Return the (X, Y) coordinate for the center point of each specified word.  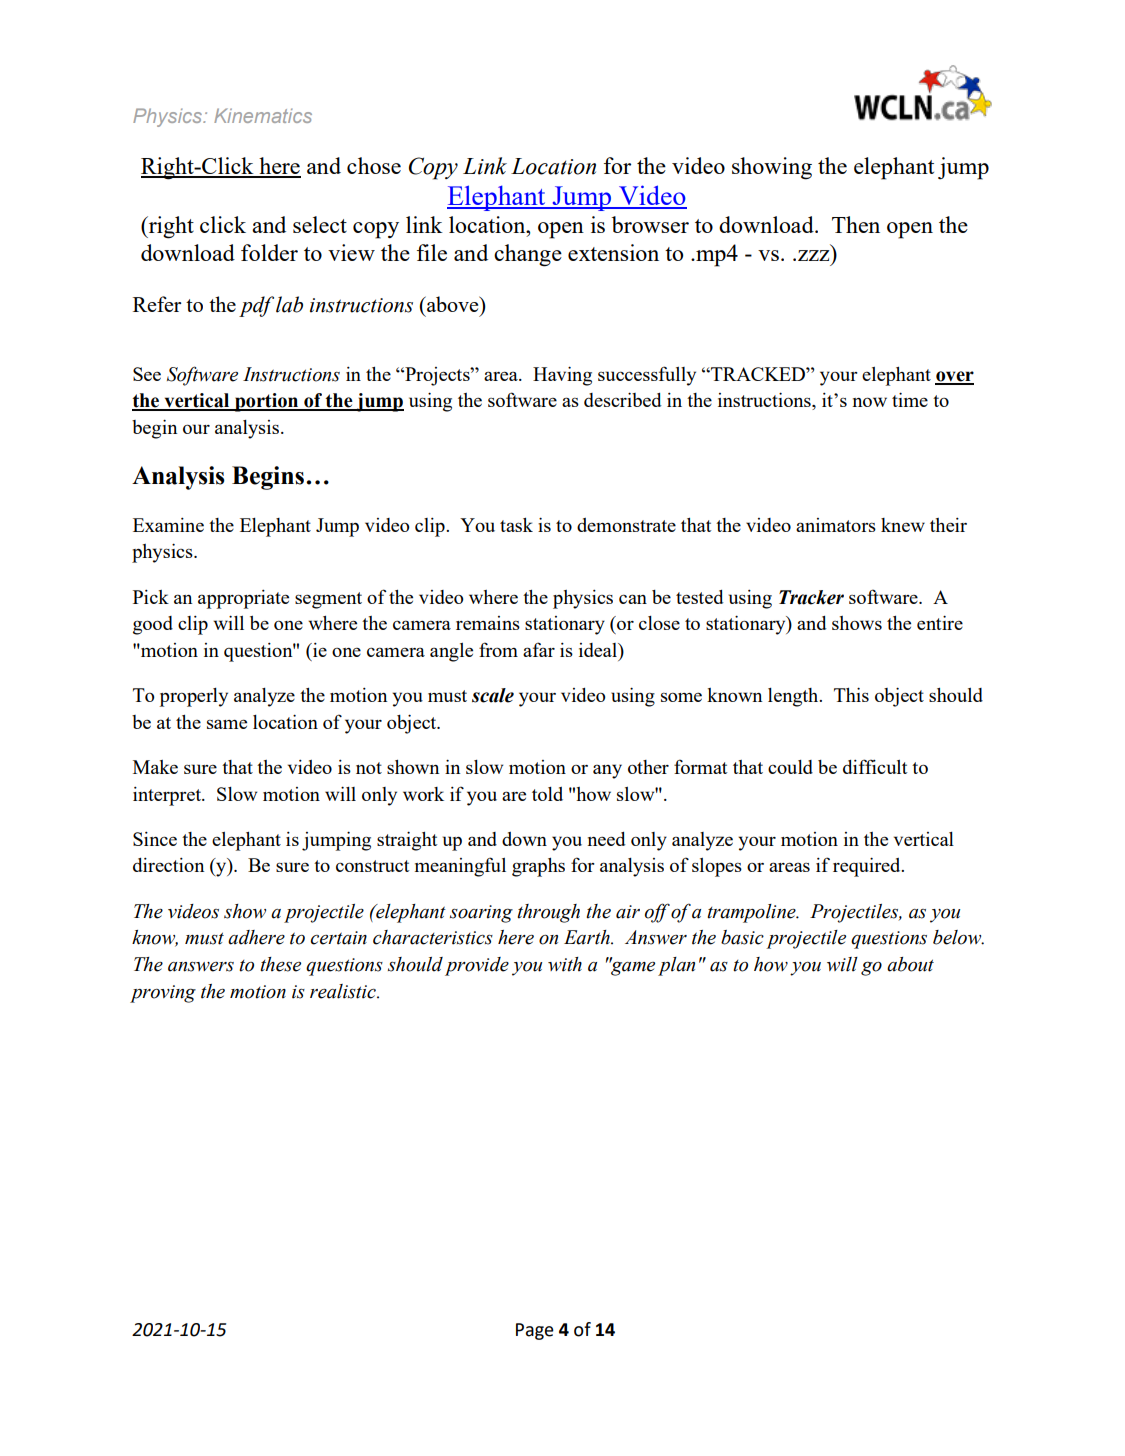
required (868, 867)
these (280, 964)
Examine (168, 525)
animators (836, 525)
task (516, 525)
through (548, 913)
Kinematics (263, 115)
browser (650, 224)
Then (856, 224)
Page (535, 1331)
